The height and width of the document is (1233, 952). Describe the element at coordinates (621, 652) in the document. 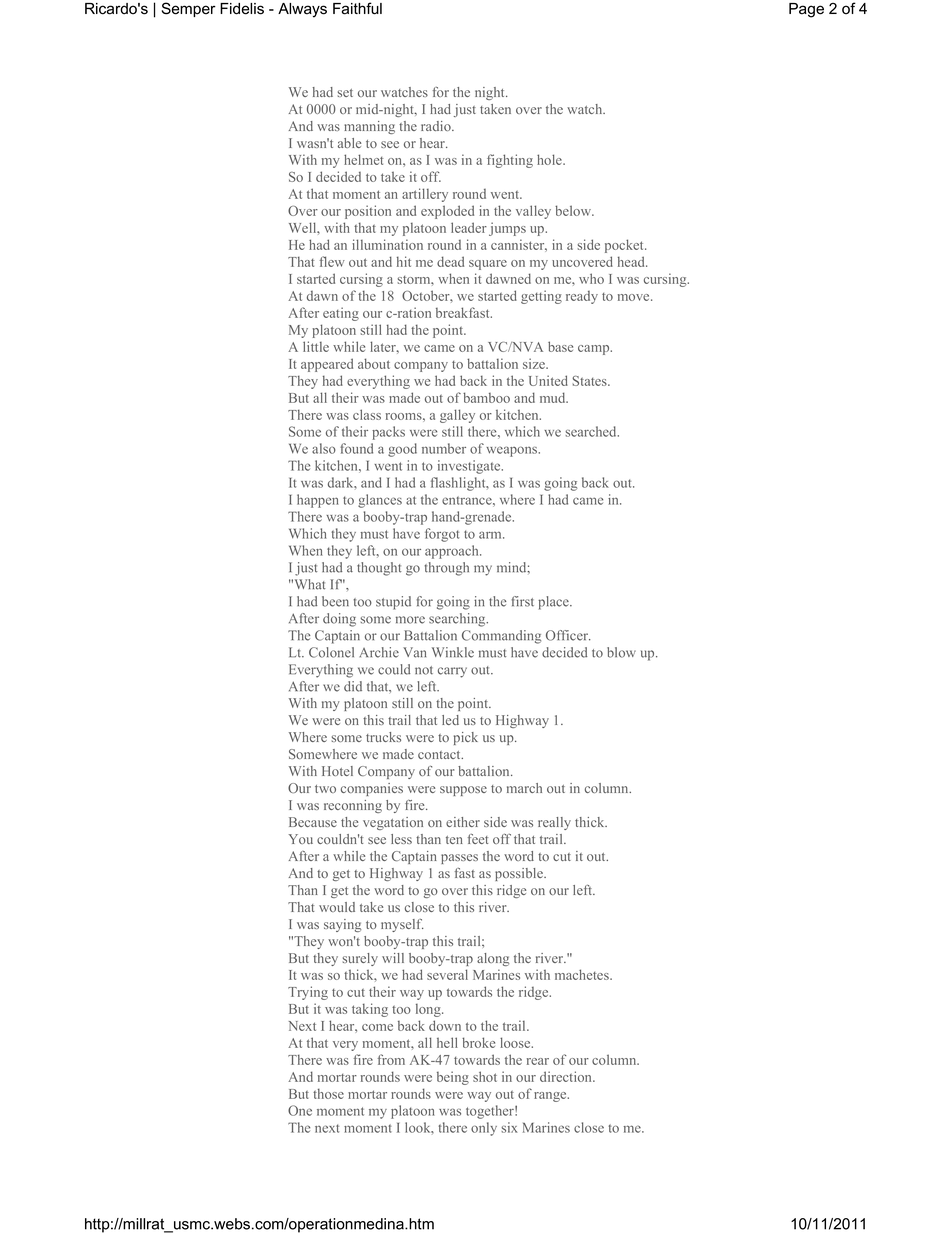

I see `blow` at that location.
